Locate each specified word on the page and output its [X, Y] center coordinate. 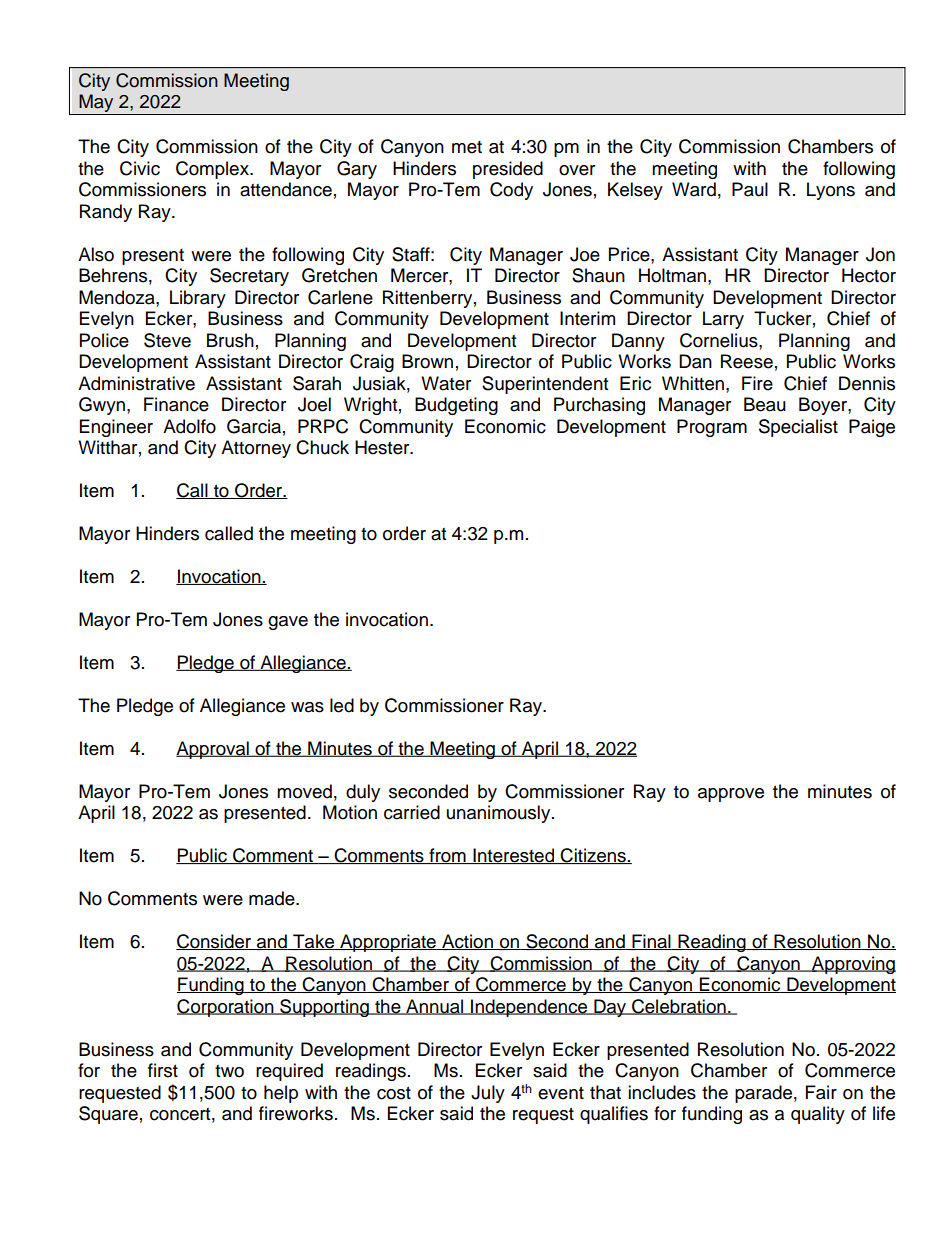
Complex [213, 170]
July [488, 1094]
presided [508, 170]
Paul [750, 189]
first [163, 1070]
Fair [821, 1092]
